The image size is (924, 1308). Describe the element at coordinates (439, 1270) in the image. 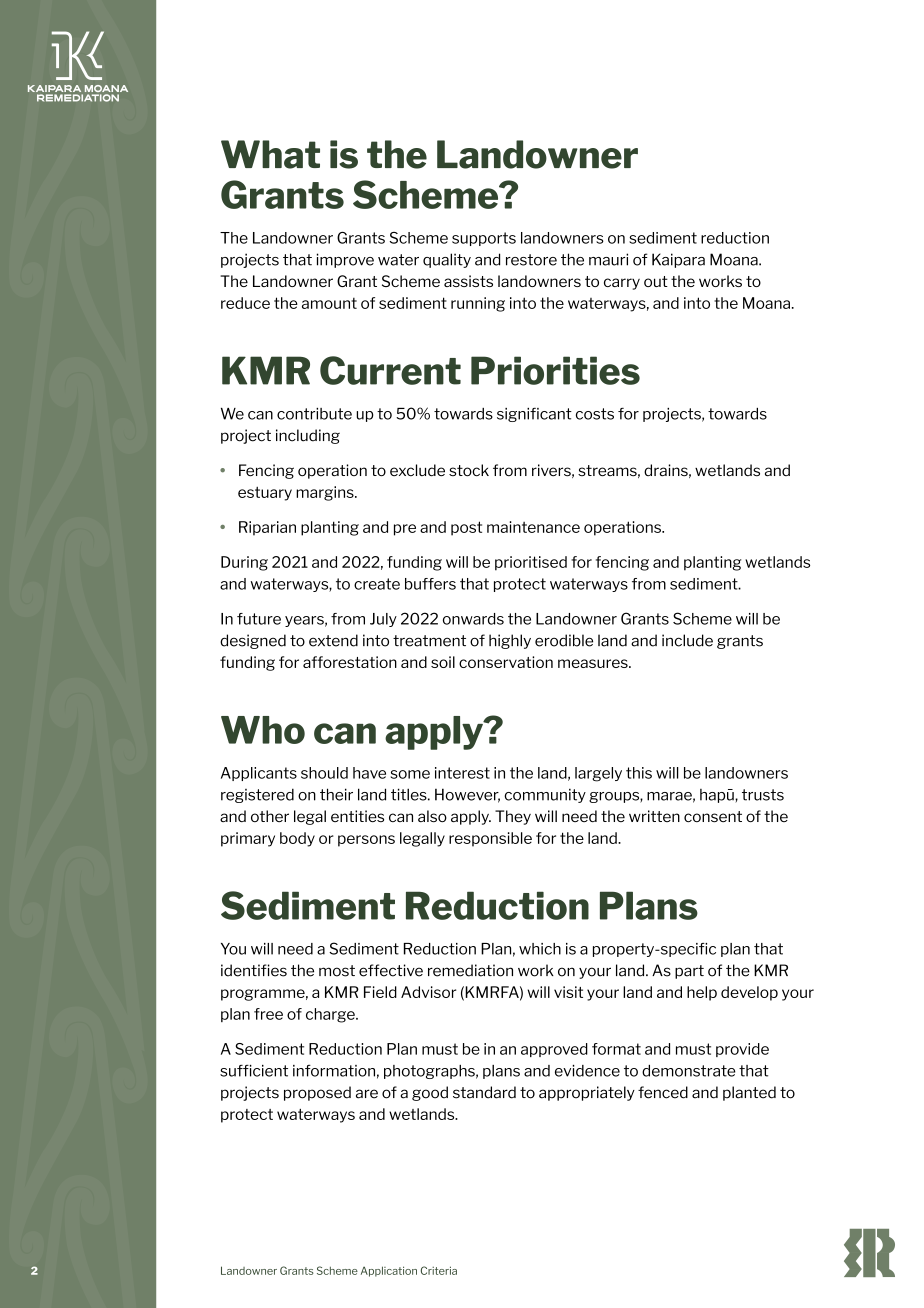

I see `Criteria` at that location.
